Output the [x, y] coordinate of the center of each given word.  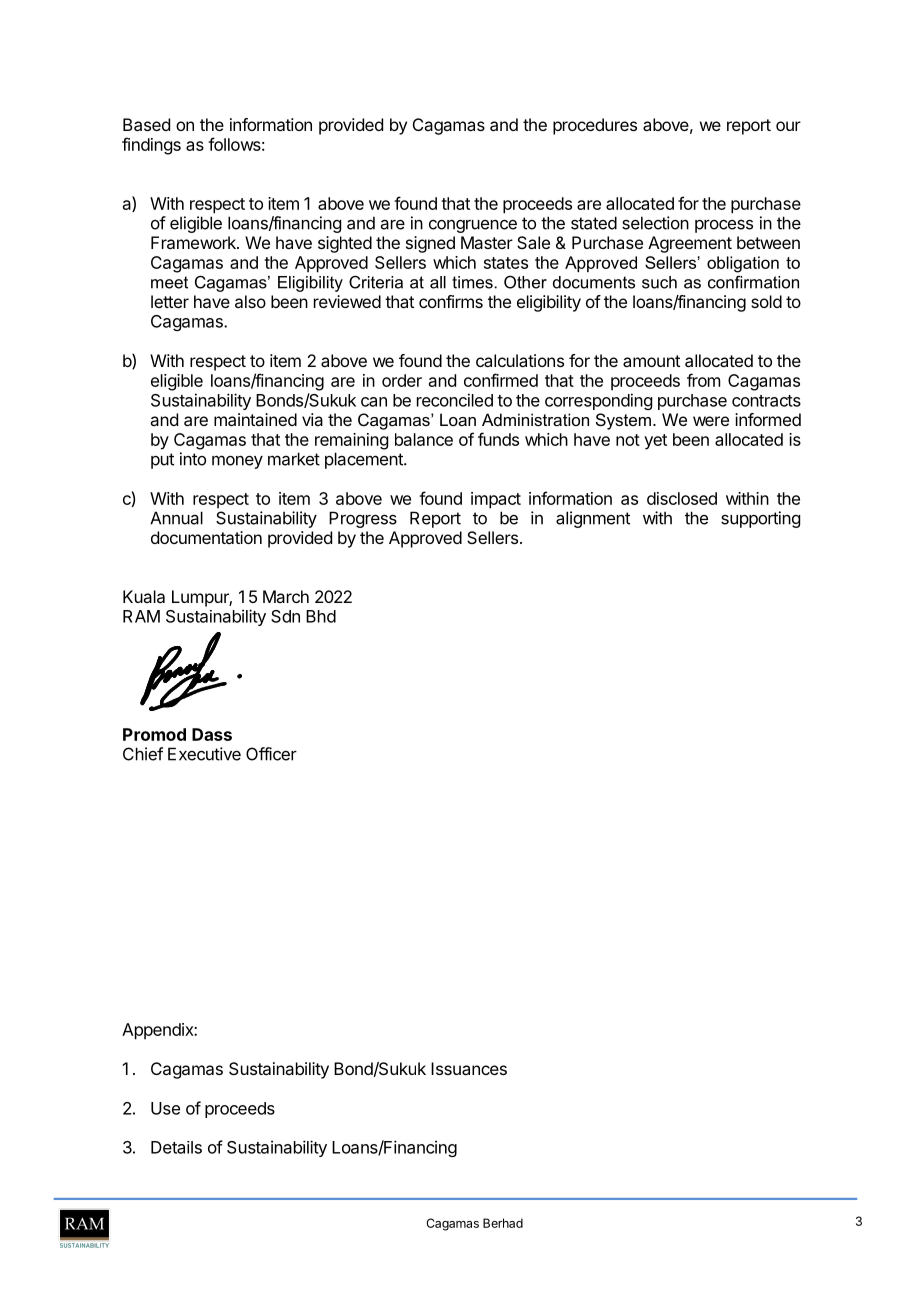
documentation [206, 537]
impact [496, 500]
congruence [473, 226]
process [724, 226]
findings [151, 146]
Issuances [469, 1068]
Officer [271, 754]
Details [176, 1147]
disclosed [682, 498]
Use [165, 1108]
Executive [204, 754]
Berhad [503, 1223]
